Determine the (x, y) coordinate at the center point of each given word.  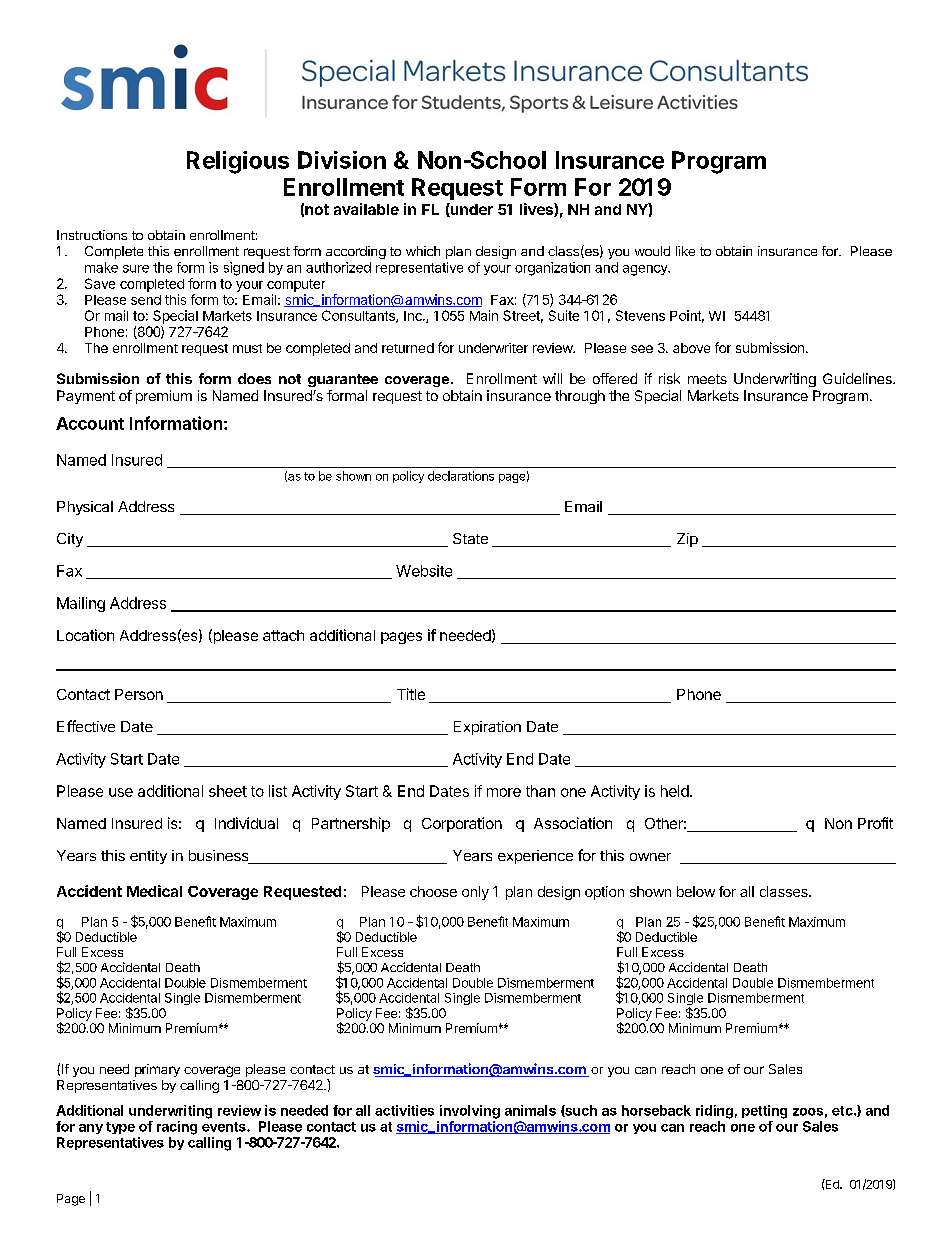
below (696, 891)
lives (537, 210)
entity (148, 857)
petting (764, 1112)
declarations (461, 476)
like (685, 251)
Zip (687, 540)
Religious (238, 162)
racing (177, 1128)
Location (85, 635)
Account (90, 423)
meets (707, 379)
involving (470, 1112)
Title (411, 694)
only (475, 893)
